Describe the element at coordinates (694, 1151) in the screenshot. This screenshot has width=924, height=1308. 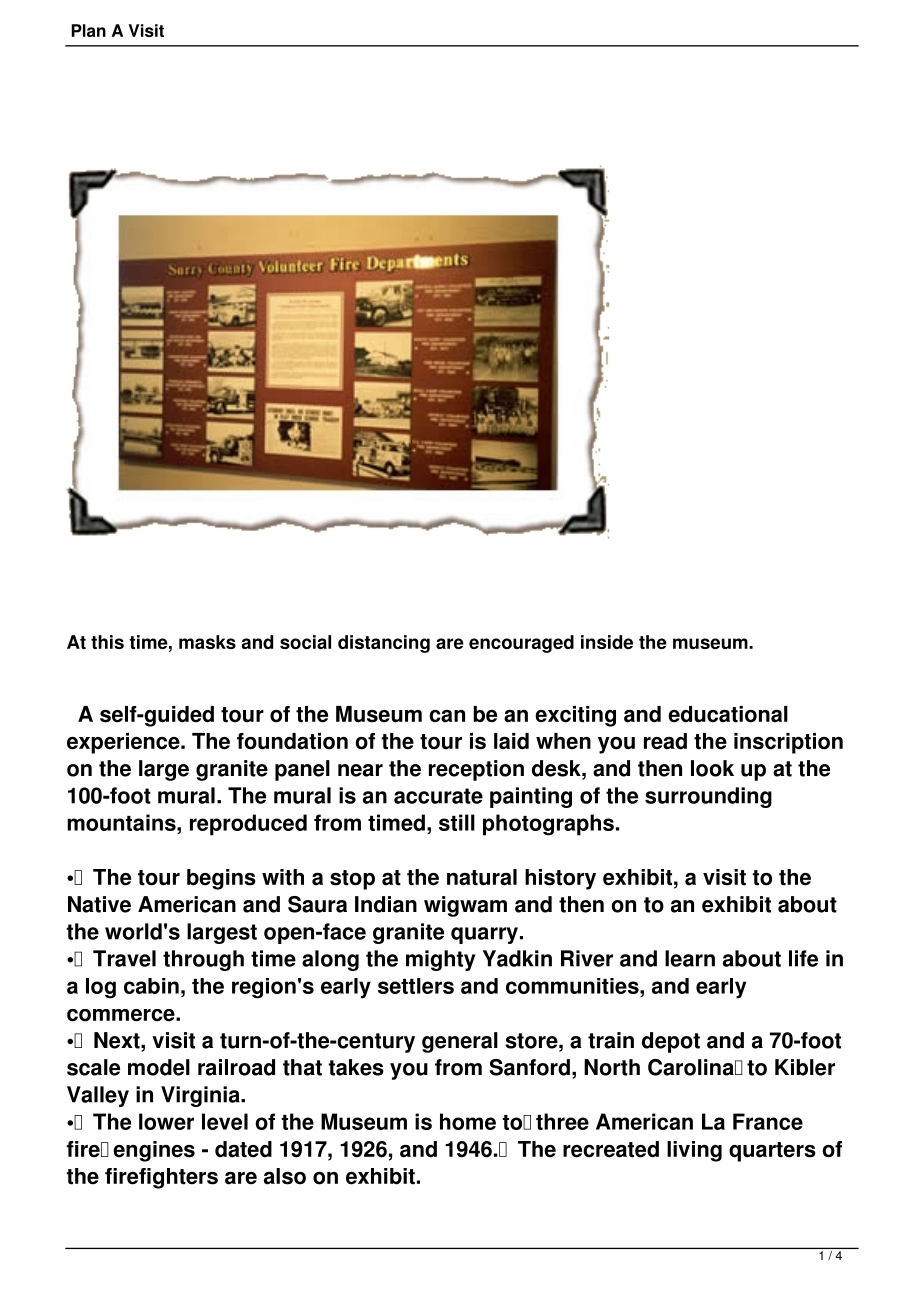
I see `living` at that location.
